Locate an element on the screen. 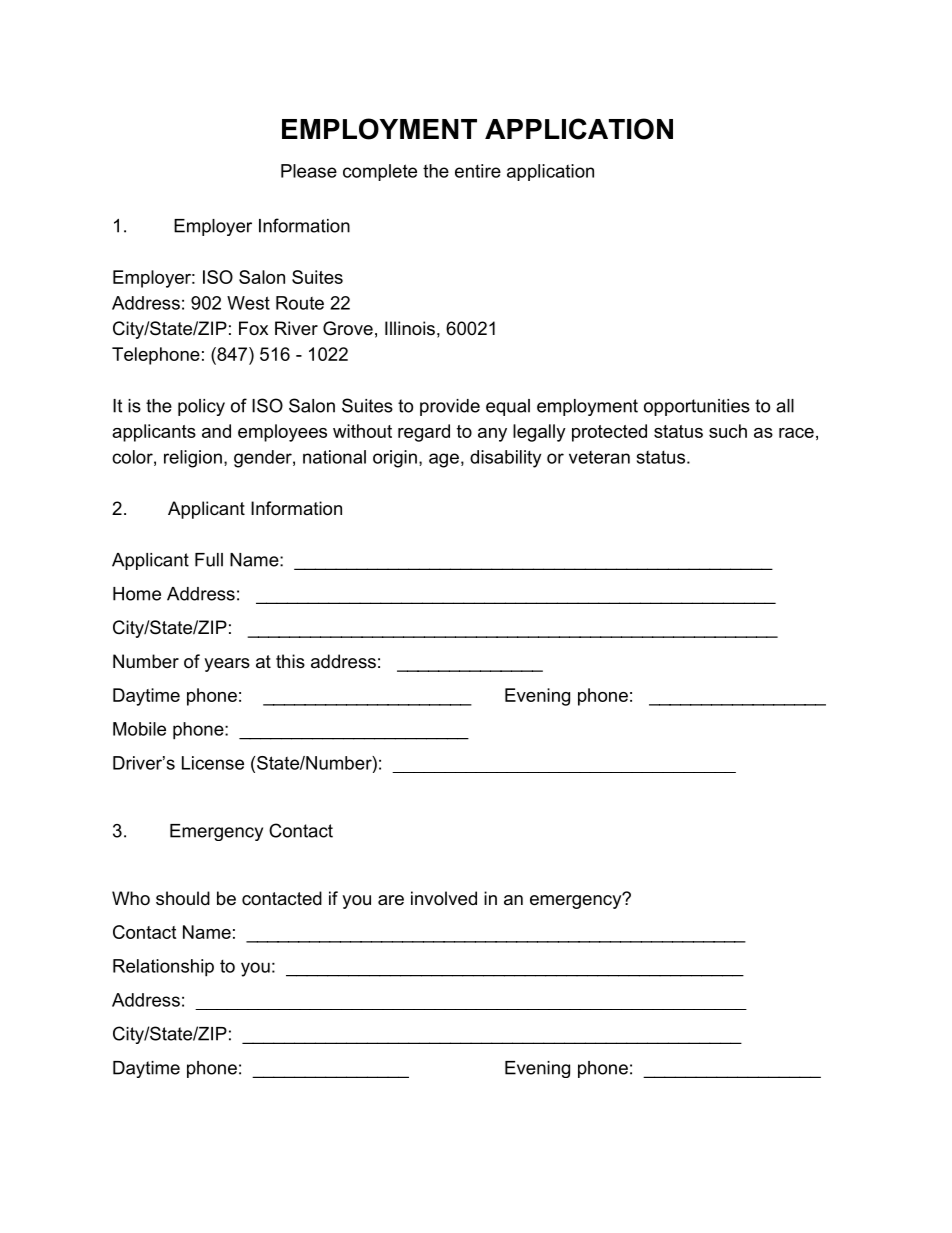 This screenshot has height=1233, width=952. age is located at coordinates (444, 460).
